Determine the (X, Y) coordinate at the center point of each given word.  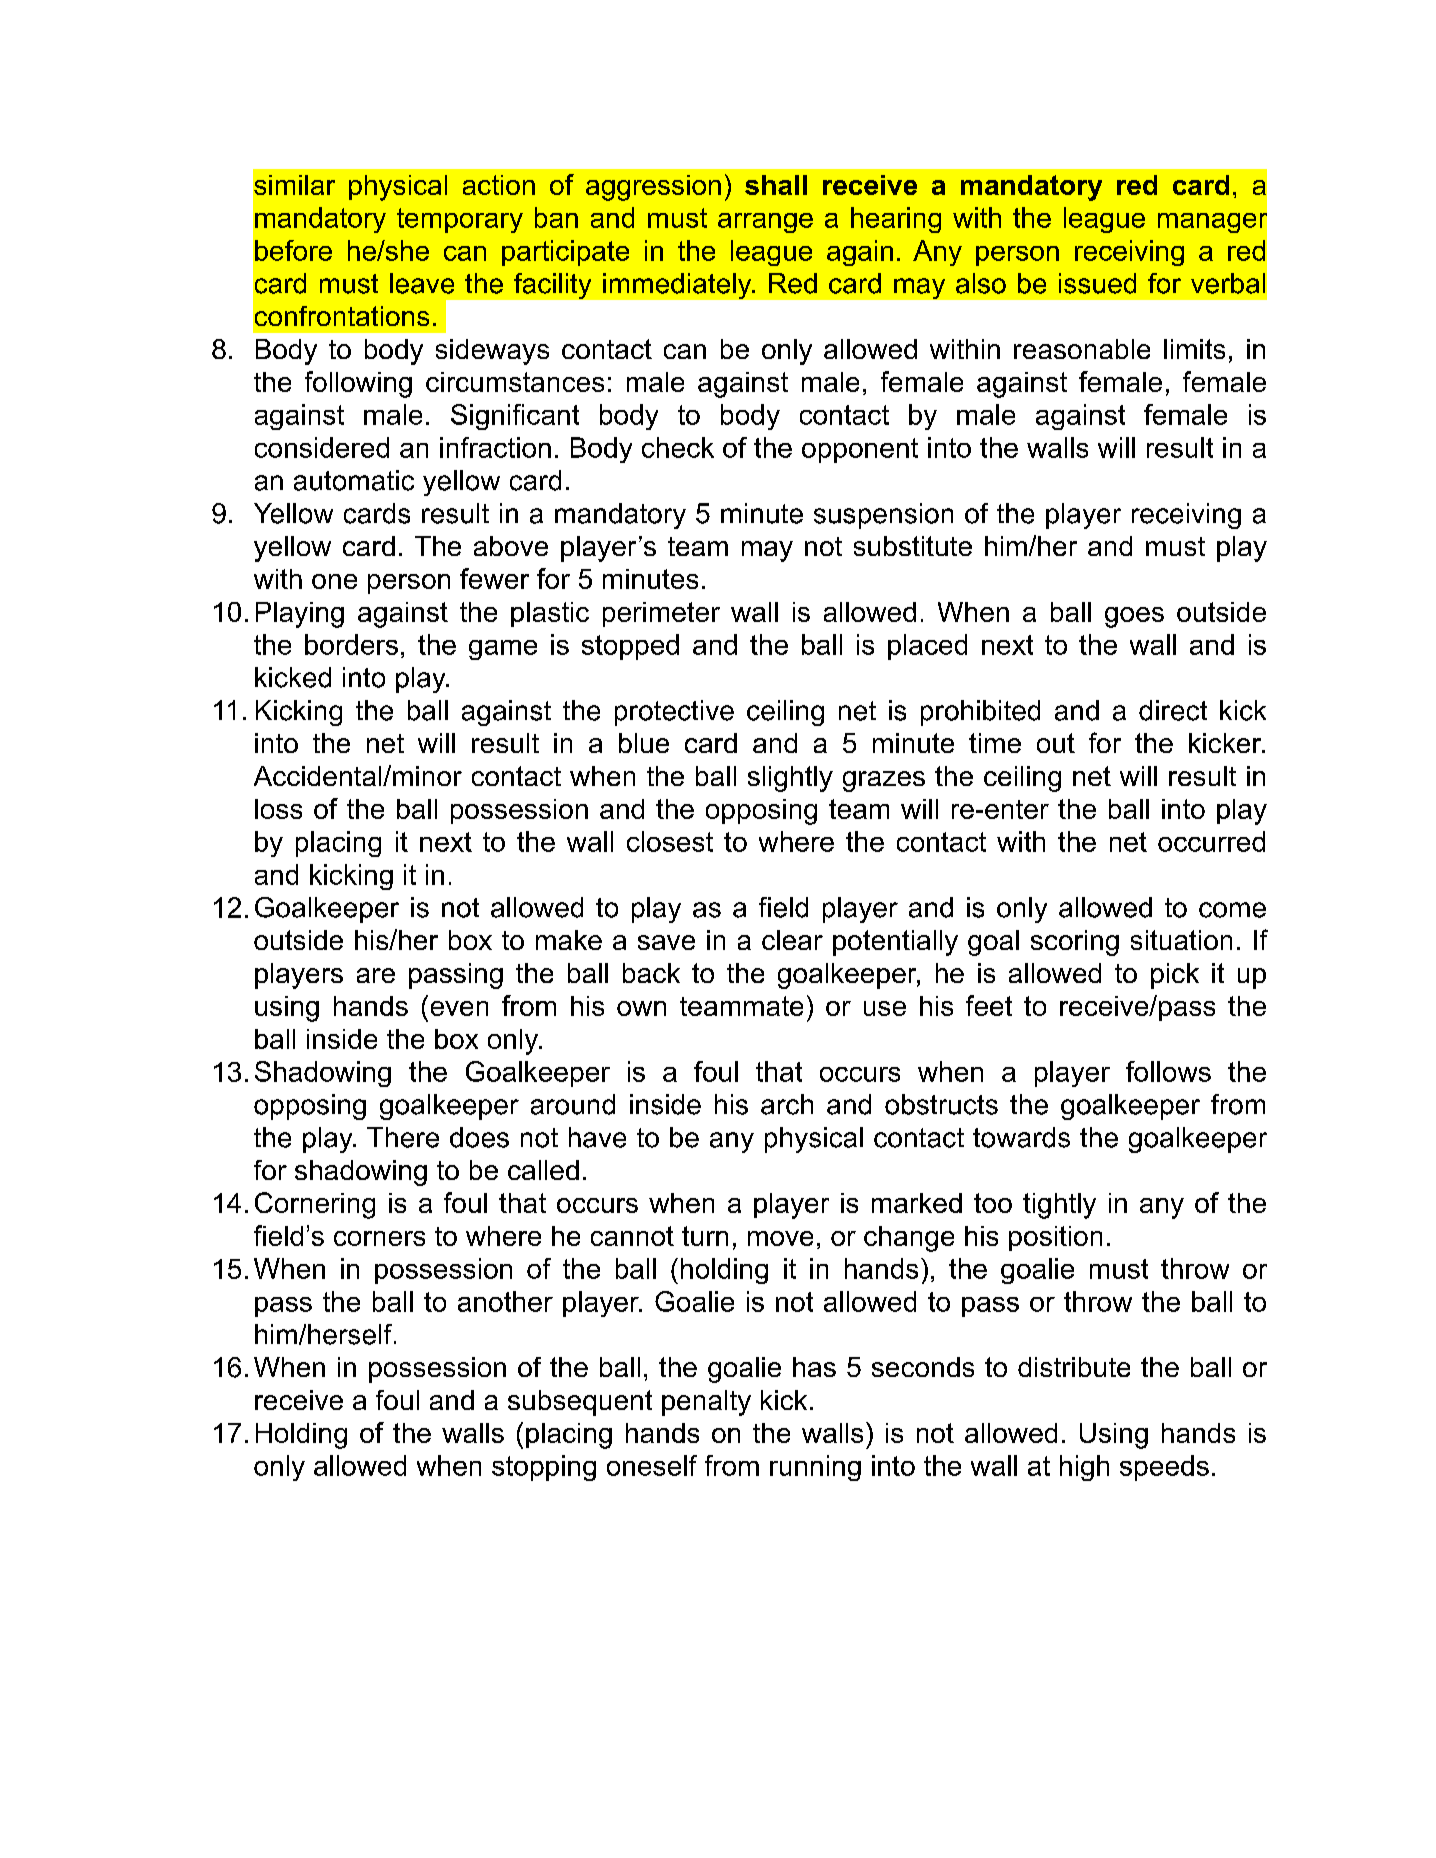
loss (278, 809)
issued (1097, 283)
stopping (544, 1468)
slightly (790, 779)
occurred (1211, 841)
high (1084, 1468)
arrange (765, 223)
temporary (460, 220)
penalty (706, 1403)
